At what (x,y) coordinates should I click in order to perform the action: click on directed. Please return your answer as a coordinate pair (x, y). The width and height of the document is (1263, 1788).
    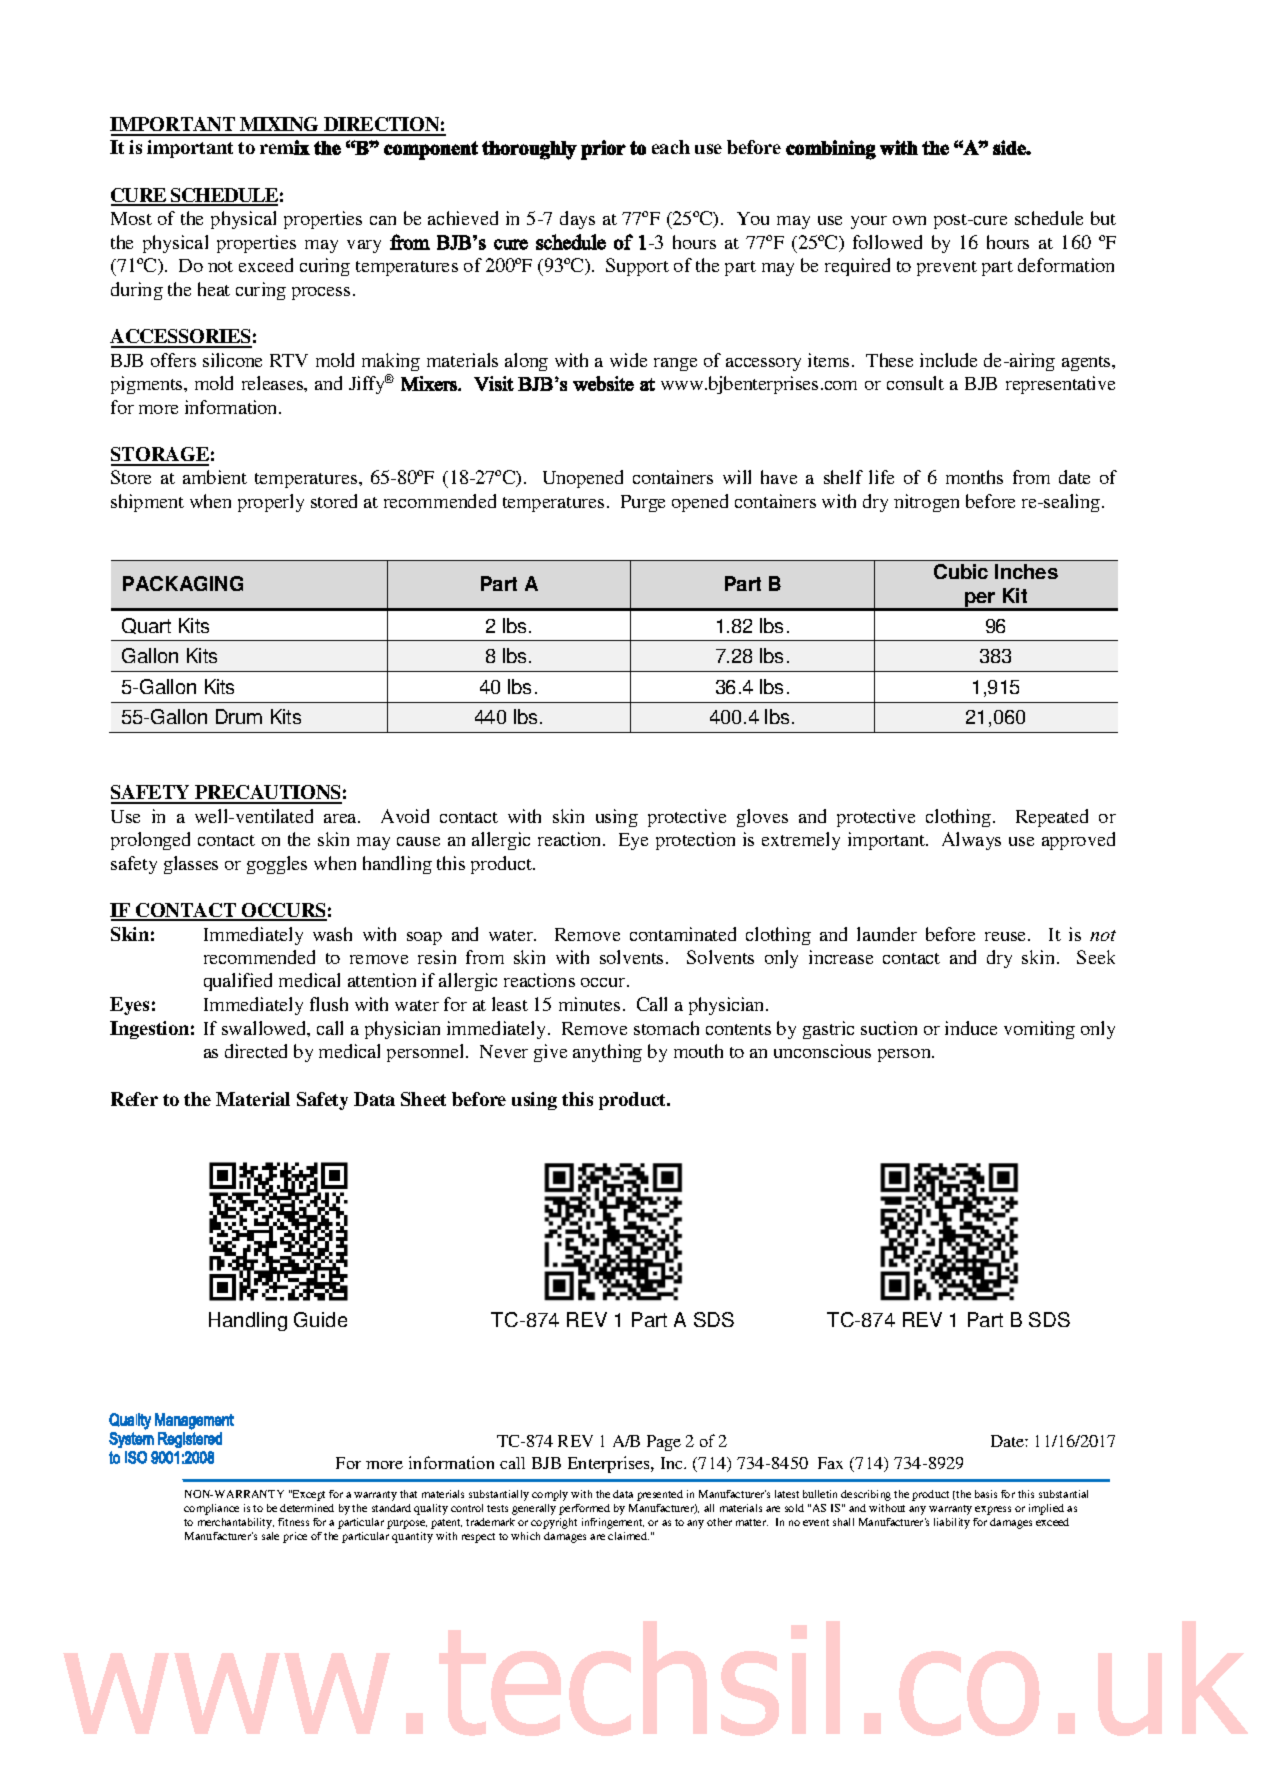
    Looking at the image, I should click on (256, 1051).
